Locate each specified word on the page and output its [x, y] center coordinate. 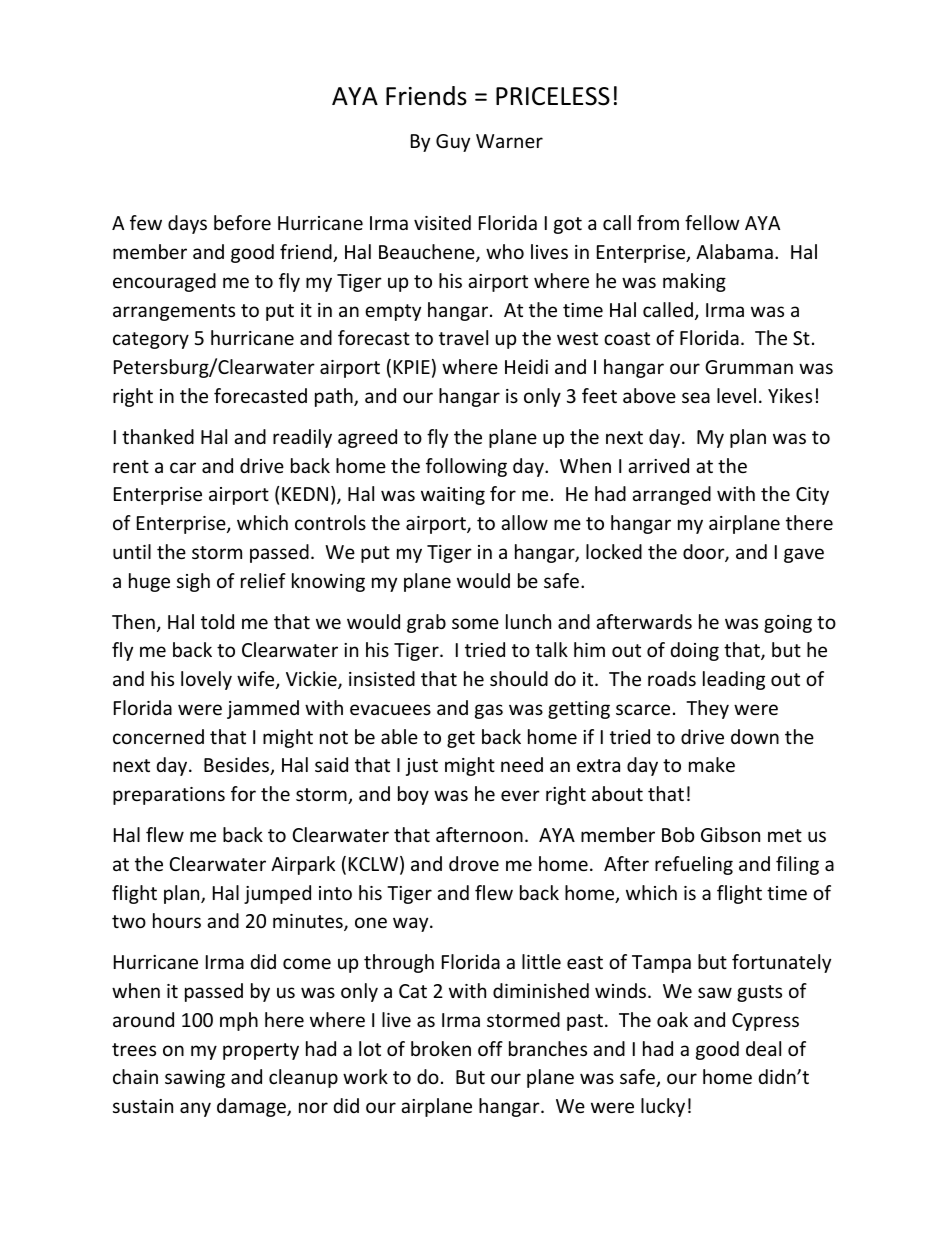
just [422, 767]
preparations [169, 796]
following [466, 467]
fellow [712, 222]
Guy [453, 143]
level [736, 395]
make [712, 764]
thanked [158, 436]
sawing [195, 1079]
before [242, 222]
